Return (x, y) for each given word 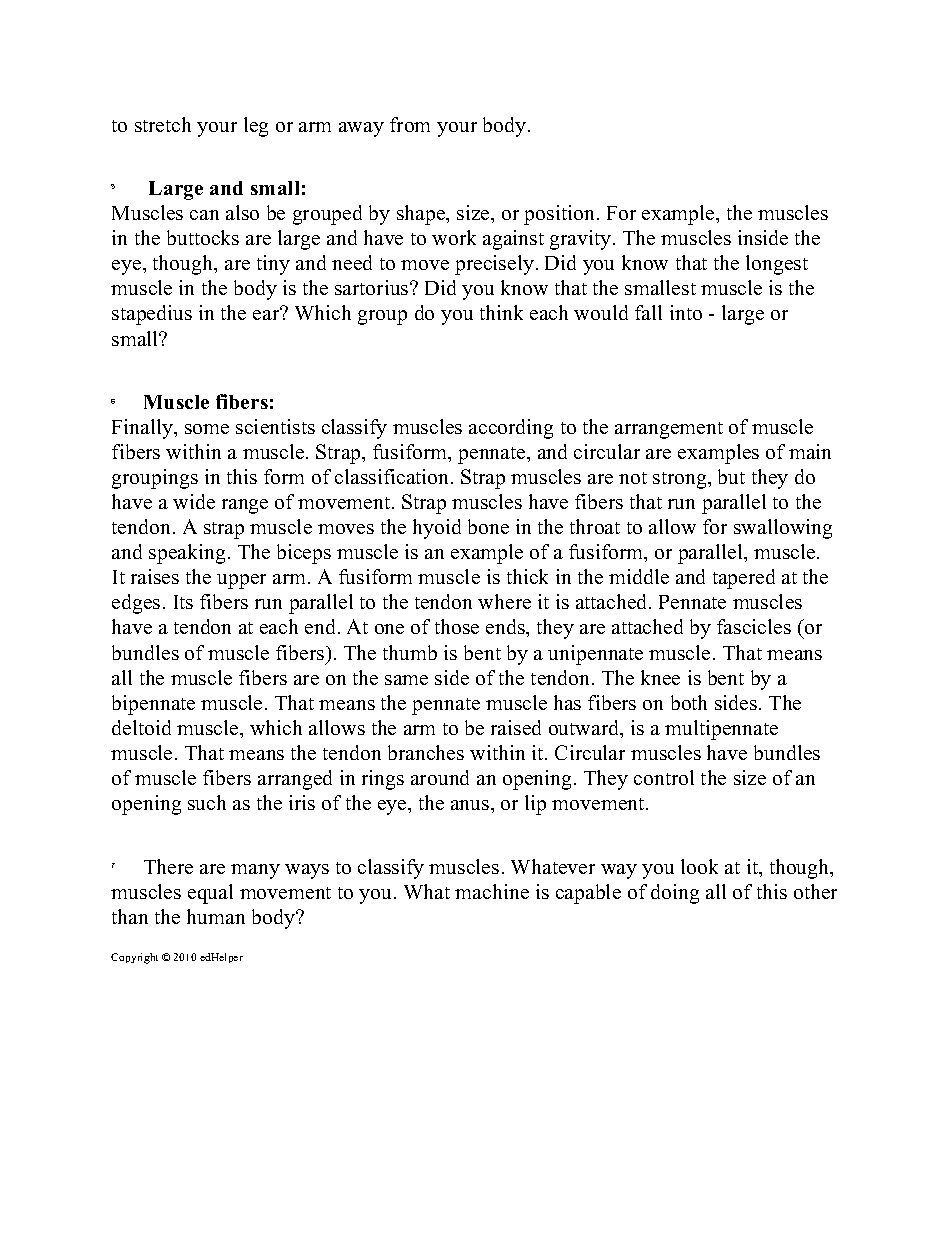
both (689, 702)
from (410, 124)
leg (256, 127)
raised (516, 727)
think (501, 312)
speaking (187, 554)
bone (488, 526)
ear (267, 314)
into (686, 312)
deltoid (141, 727)
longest (777, 265)
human (216, 916)
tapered (744, 579)
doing (675, 894)
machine (492, 891)
